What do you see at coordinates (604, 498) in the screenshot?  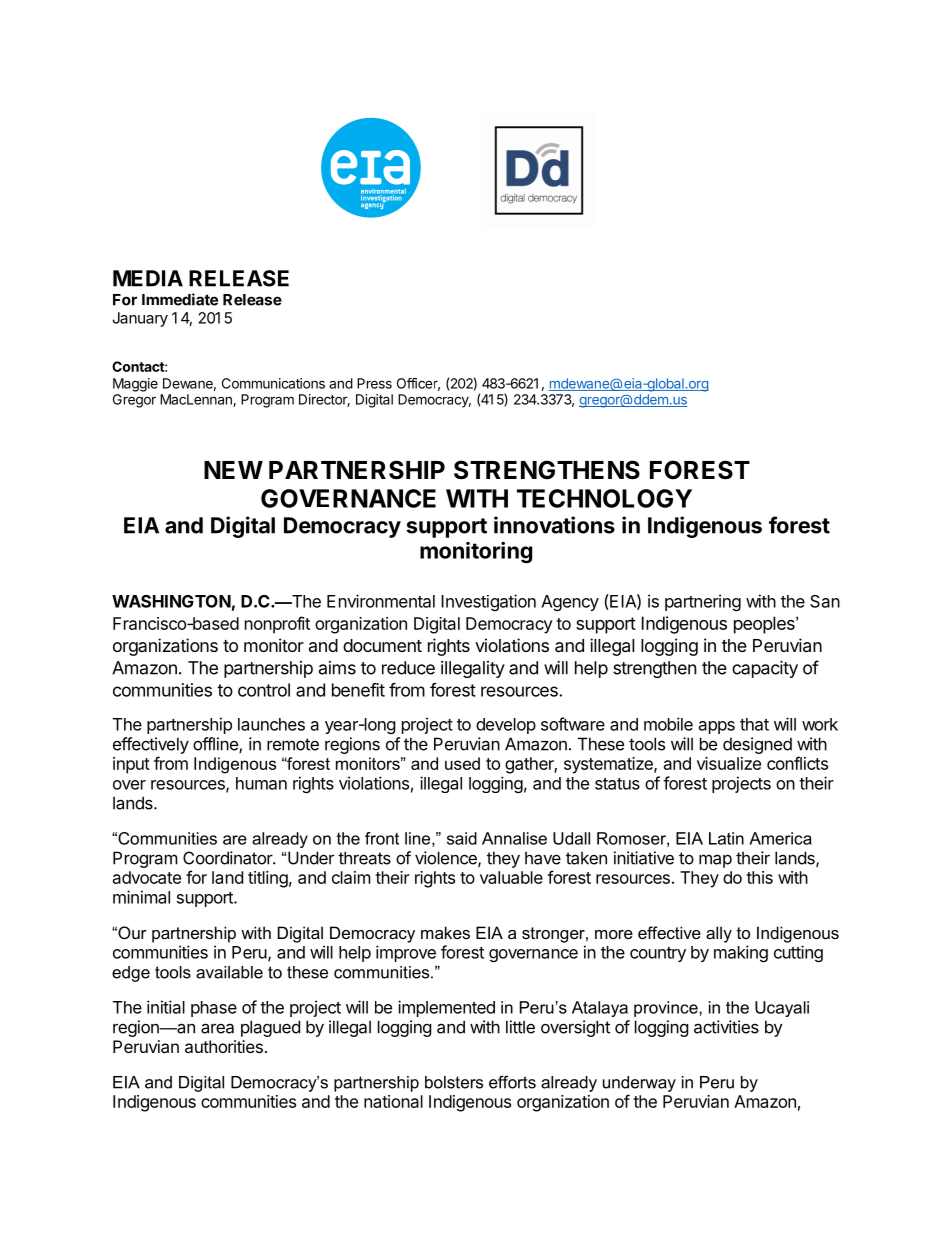 I see `TECHNOLOGY` at bounding box center [604, 498].
